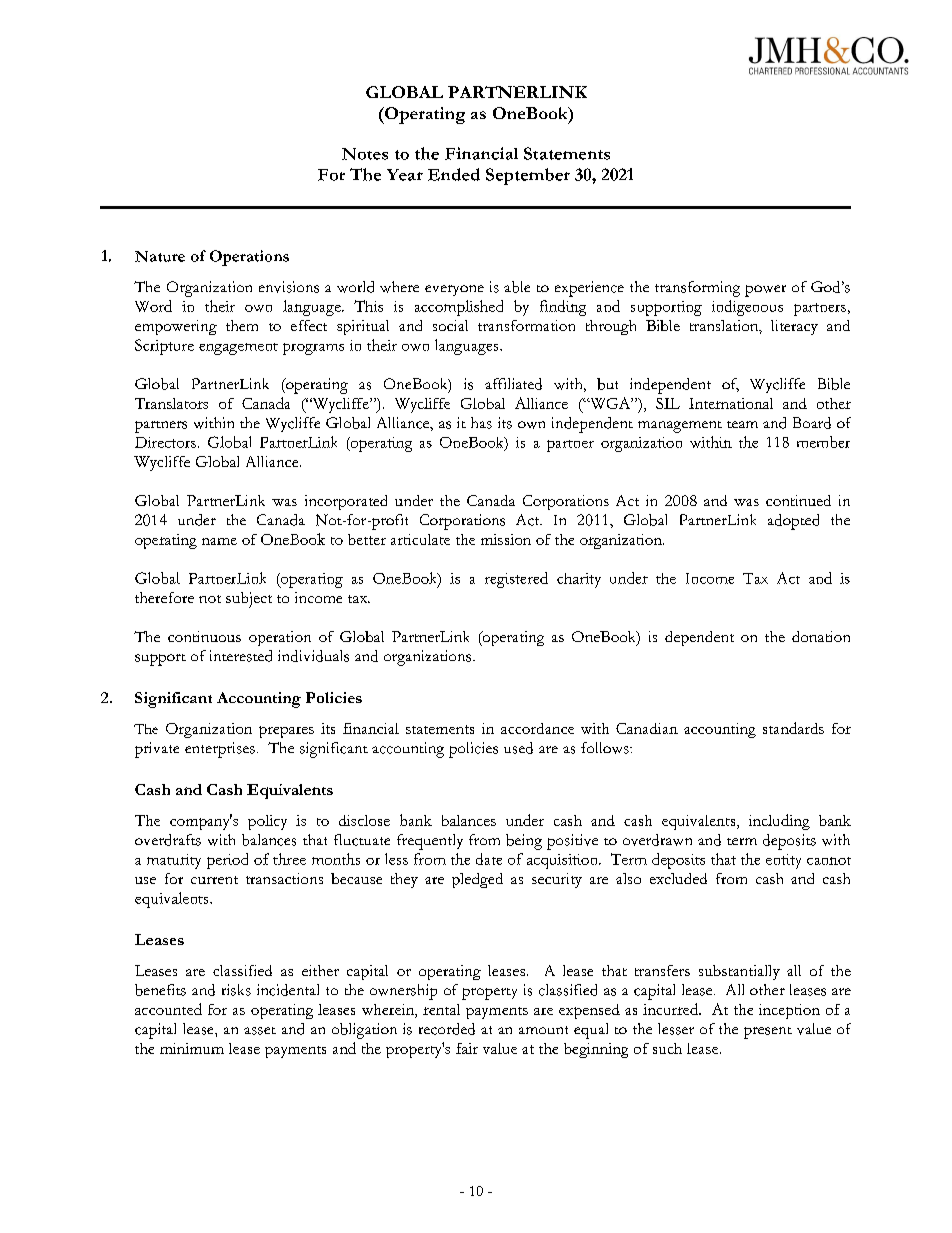 Image resolution: width=952 pixels, height=1233 pixels. What do you see at coordinates (821, 636) in the image?
I see `donation` at bounding box center [821, 636].
